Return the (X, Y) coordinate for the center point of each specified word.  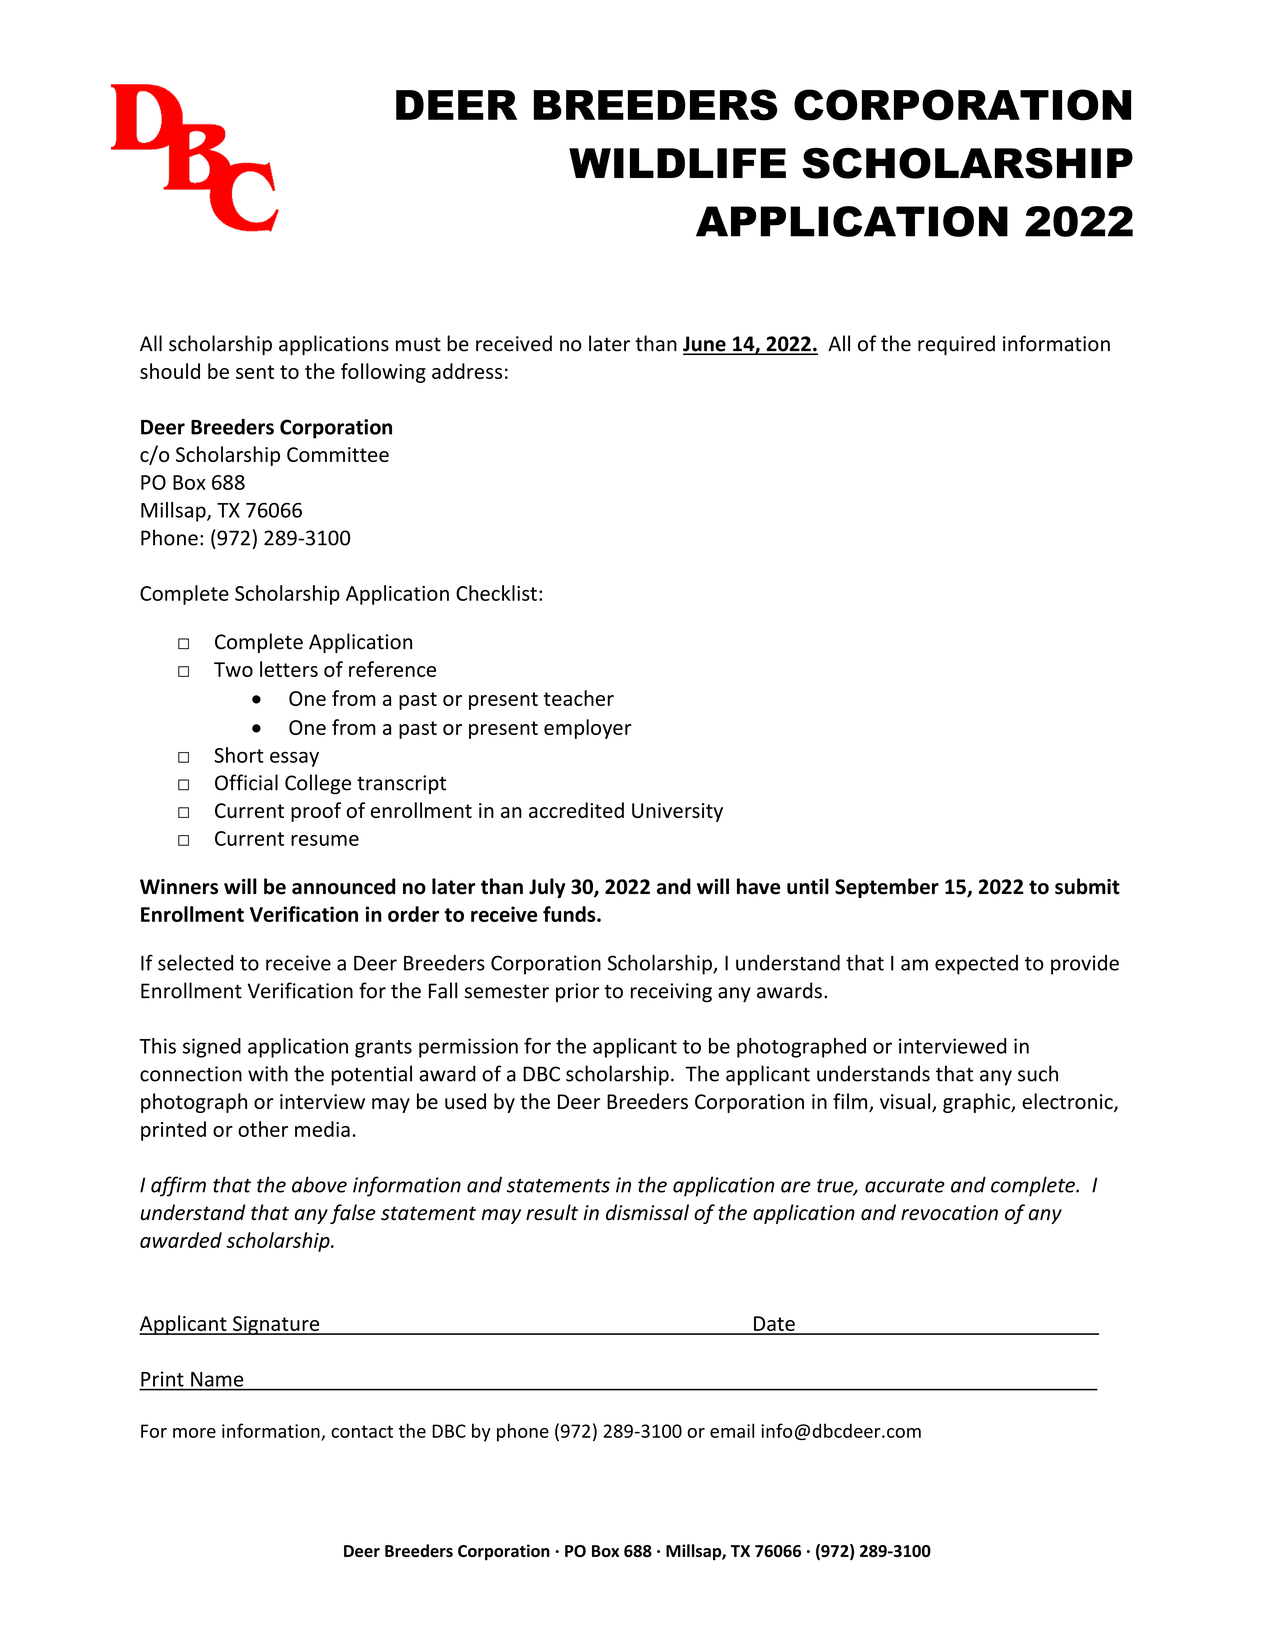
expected (976, 965)
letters (289, 669)
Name (217, 1379)
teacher (579, 698)
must (418, 344)
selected (195, 962)
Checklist (496, 593)
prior (577, 992)
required (956, 345)
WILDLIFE (677, 163)
